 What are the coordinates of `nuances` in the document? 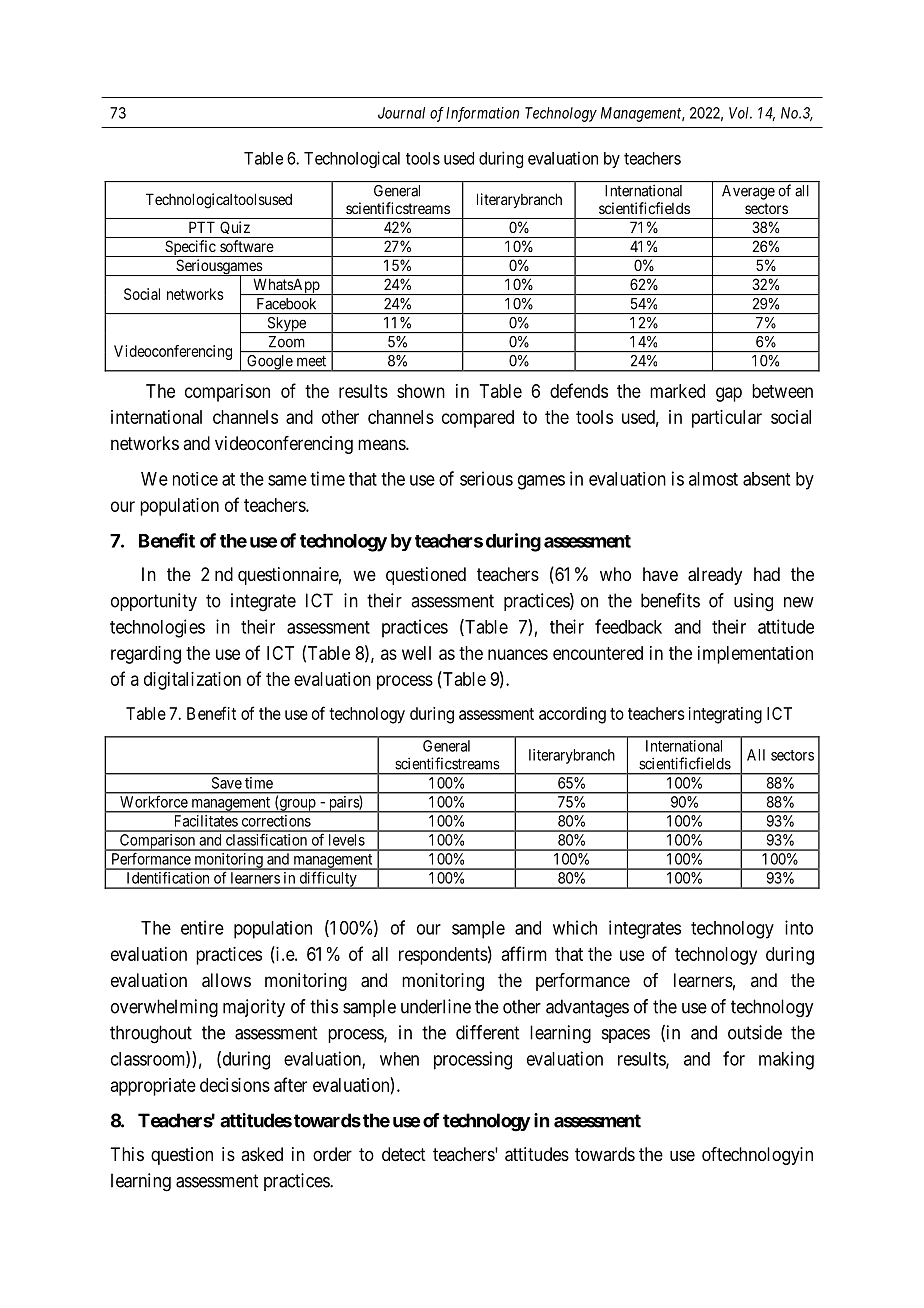 It's located at (518, 654).
